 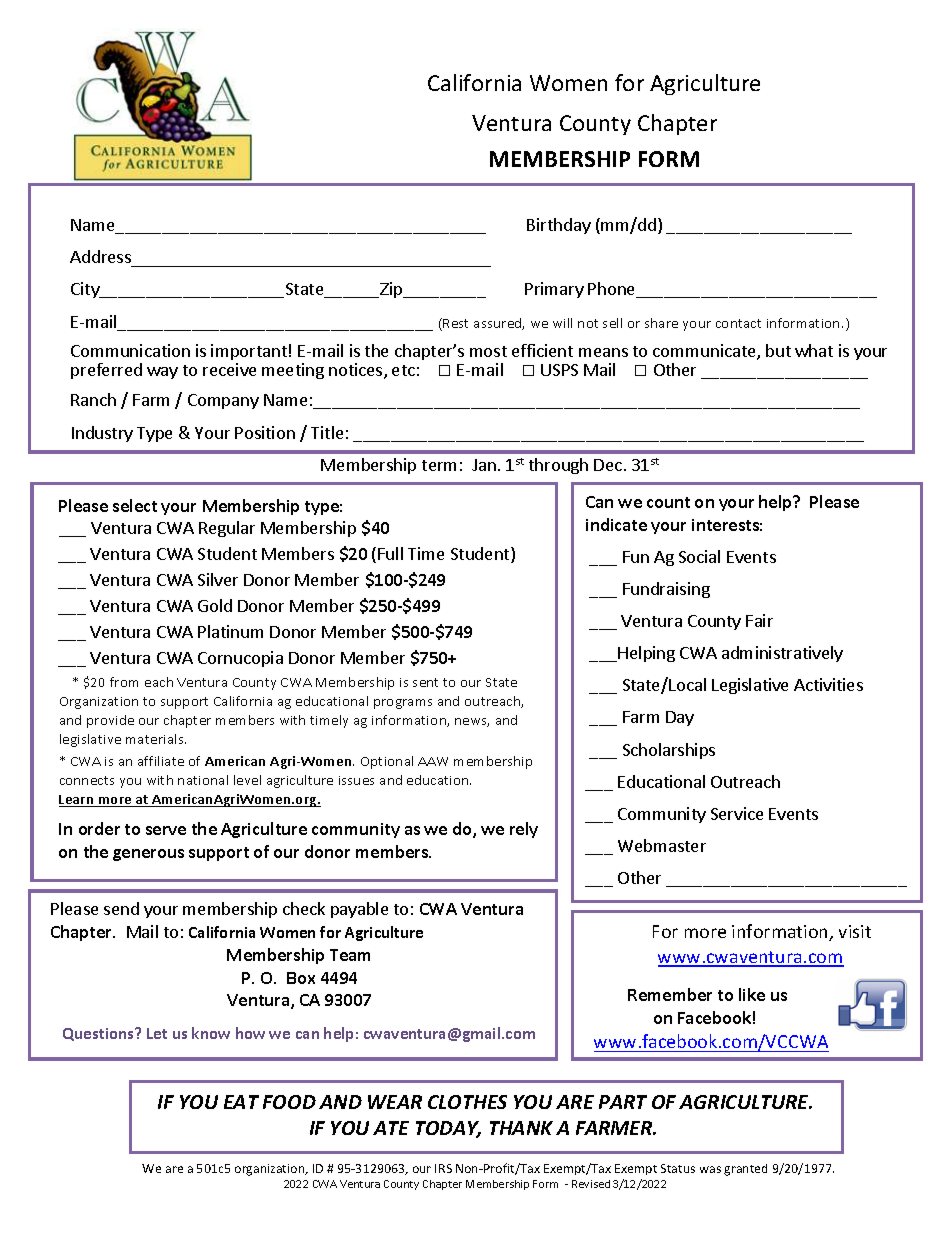 What do you see at coordinates (559, 226) in the screenshot?
I see `Birthday` at bounding box center [559, 226].
